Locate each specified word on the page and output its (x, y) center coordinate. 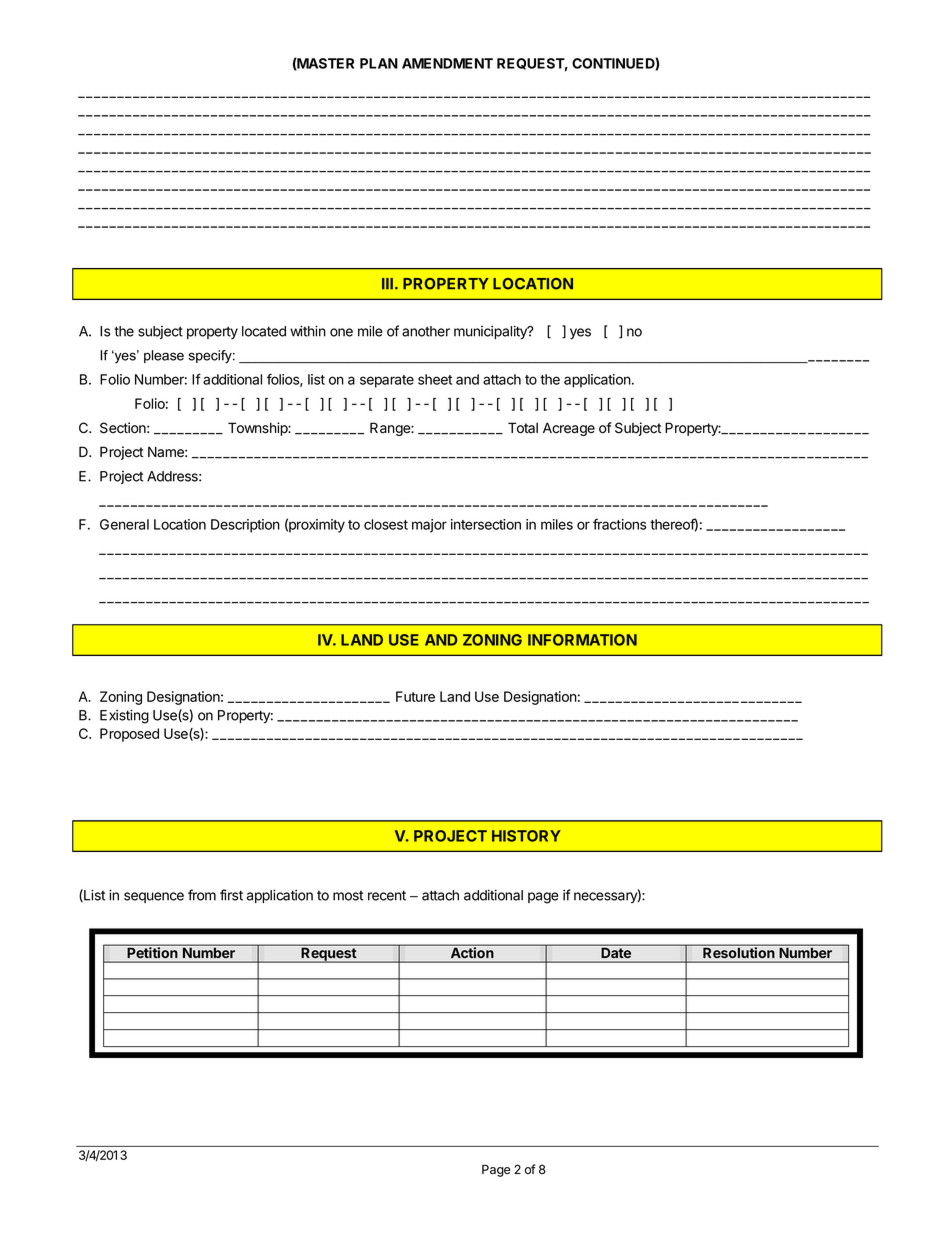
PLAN (379, 63)
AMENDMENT (447, 63)
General (124, 524)
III (387, 283)
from (202, 895)
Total (523, 428)
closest (386, 524)
